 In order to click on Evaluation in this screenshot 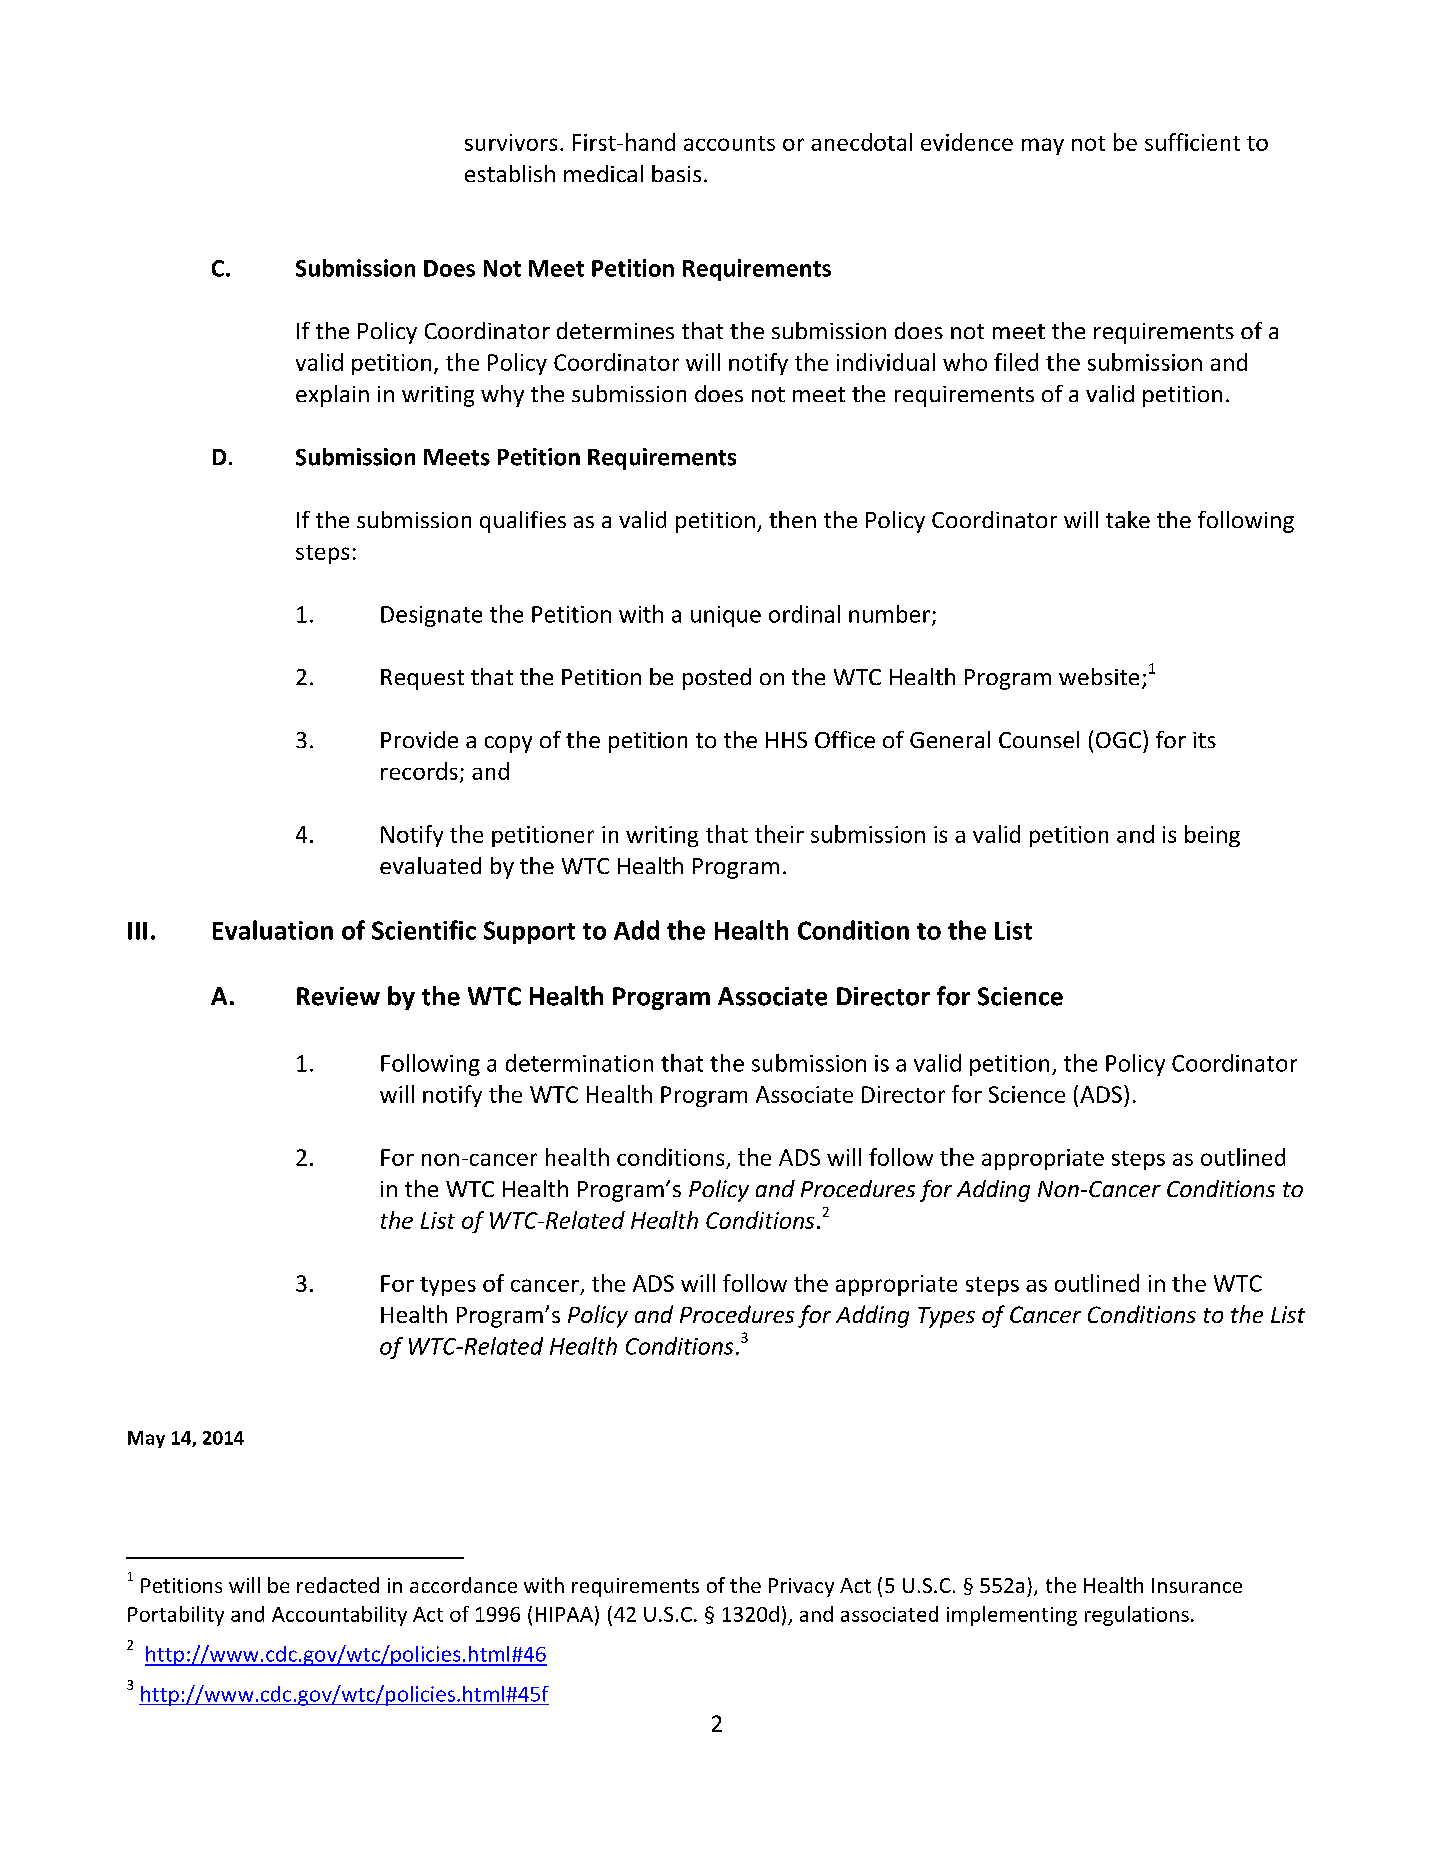, I will do `click(273, 930)`.
